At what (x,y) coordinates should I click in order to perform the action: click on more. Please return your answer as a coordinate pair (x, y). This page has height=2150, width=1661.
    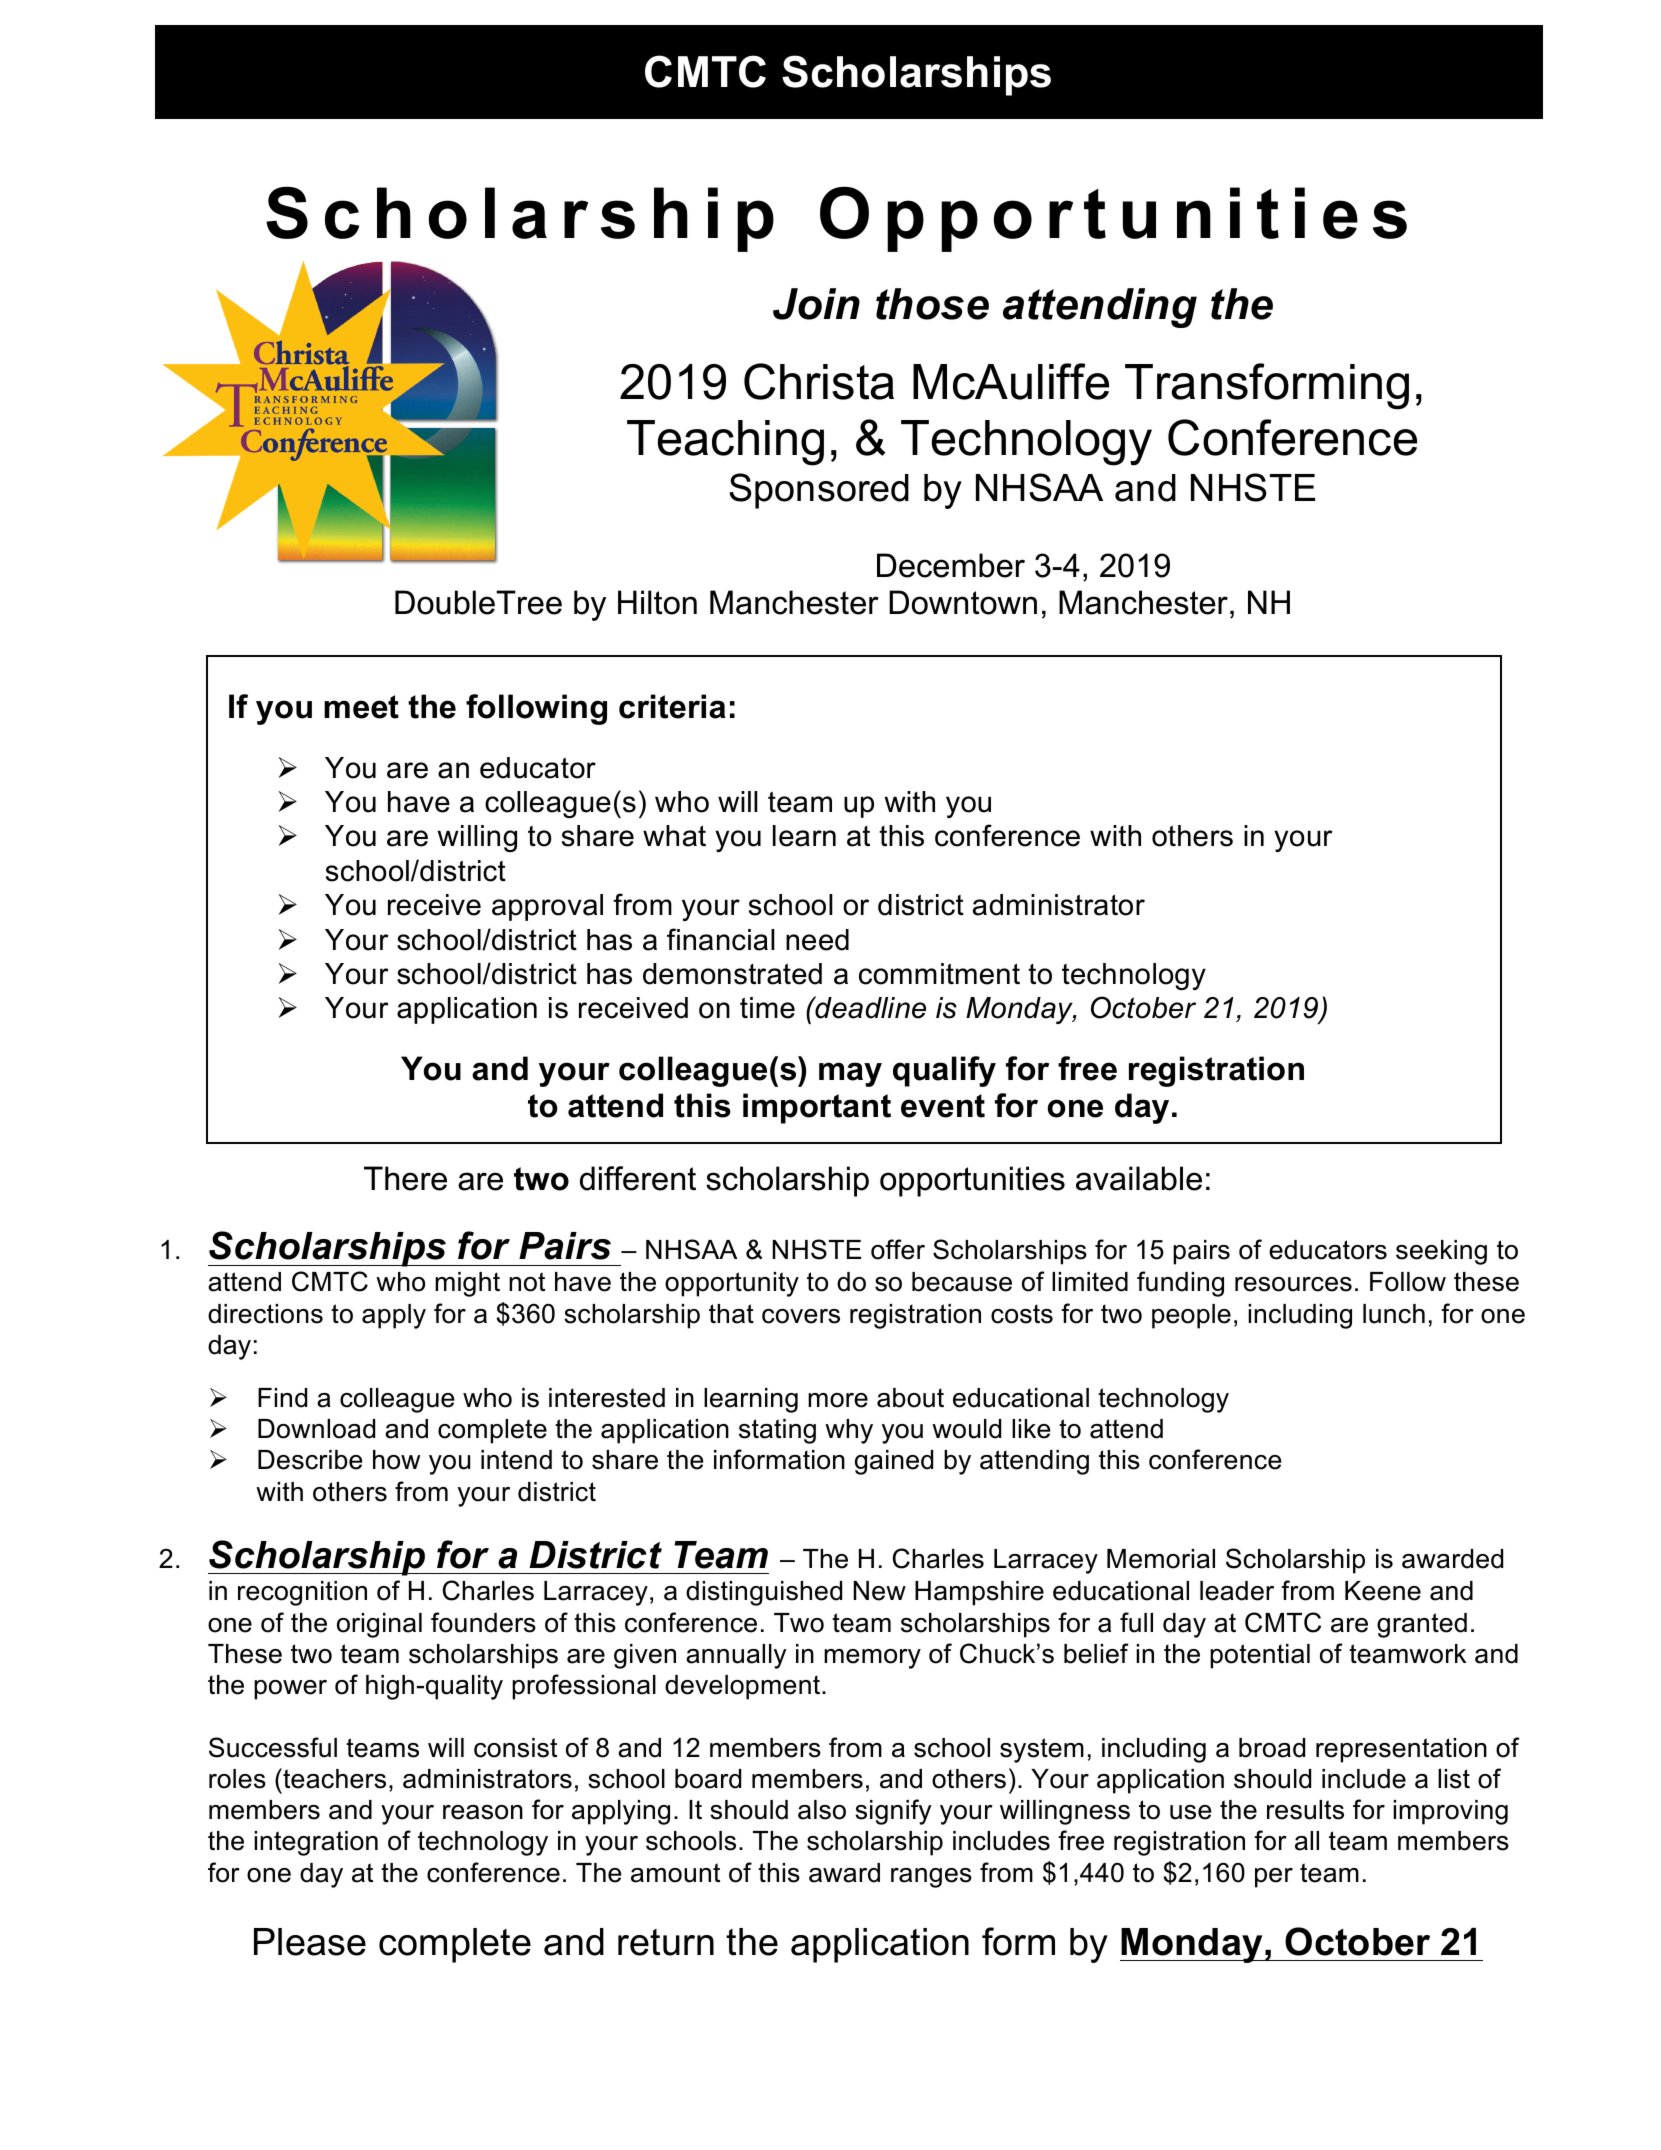
    Looking at the image, I should click on (838, 1400).
